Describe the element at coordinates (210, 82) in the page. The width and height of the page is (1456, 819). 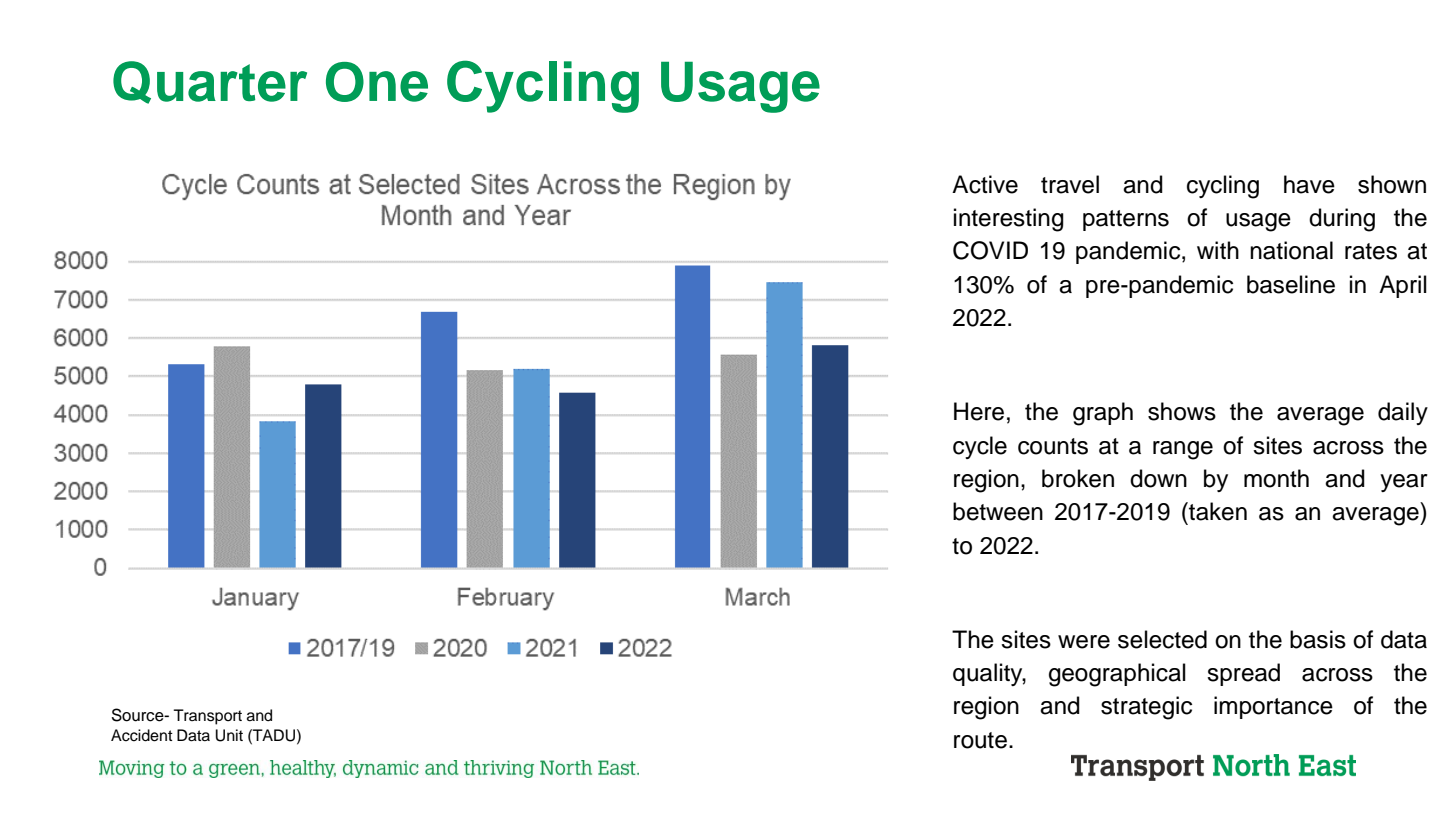
I see `Quarter` at that location.
